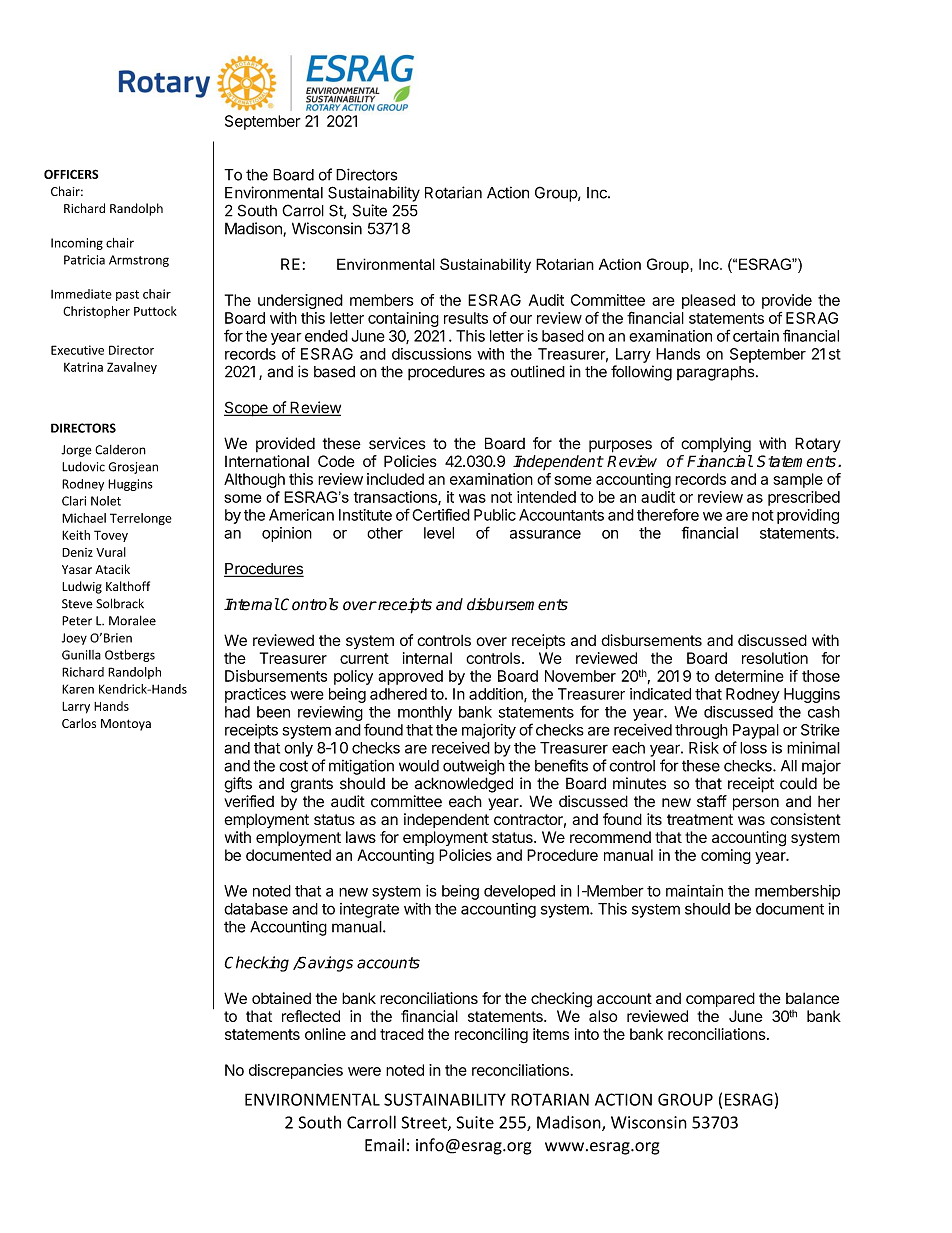 This image has width=952, height=1233. Describe the element at coordinates (296, 1071) in the image. I see `discrepancies` at that location.
